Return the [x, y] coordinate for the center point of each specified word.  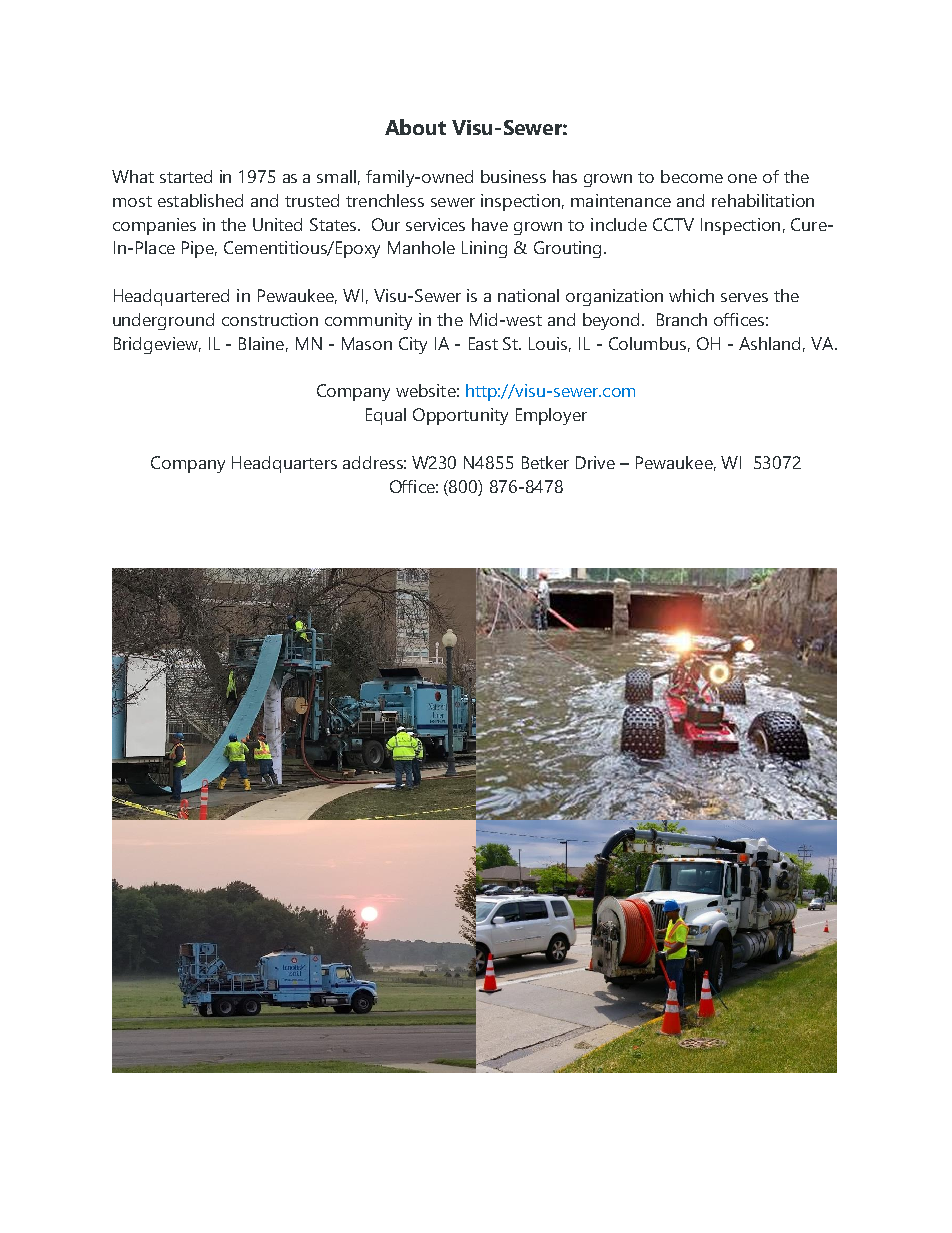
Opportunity [460, 416]
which [691, 295]
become [692, 176]
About [415, 127]
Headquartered [171, 297]
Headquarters [284, 464]
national [528, 295]
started [186, 176]
